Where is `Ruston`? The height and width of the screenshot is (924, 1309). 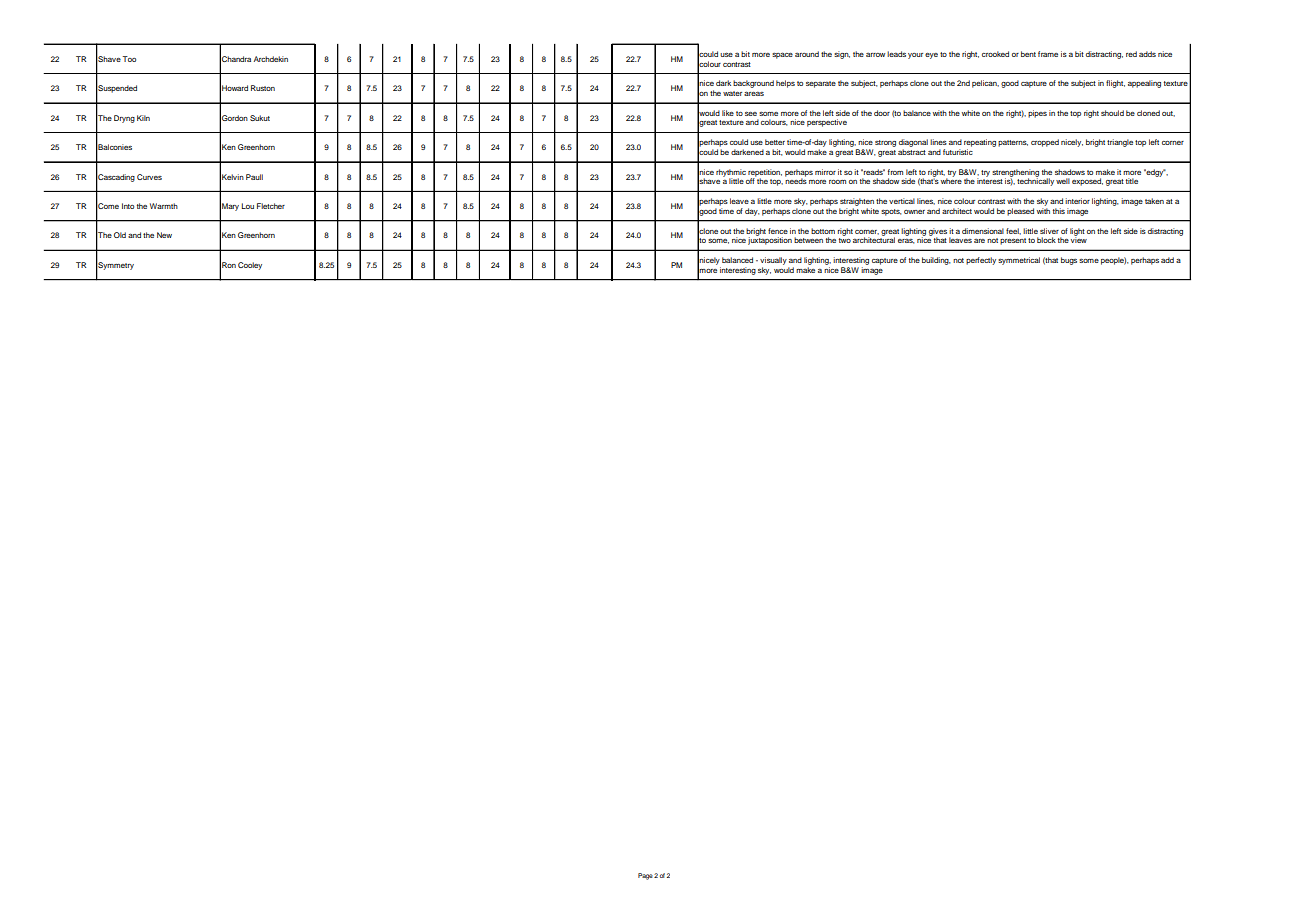 Ruston is located at coordinates (263, 88).
